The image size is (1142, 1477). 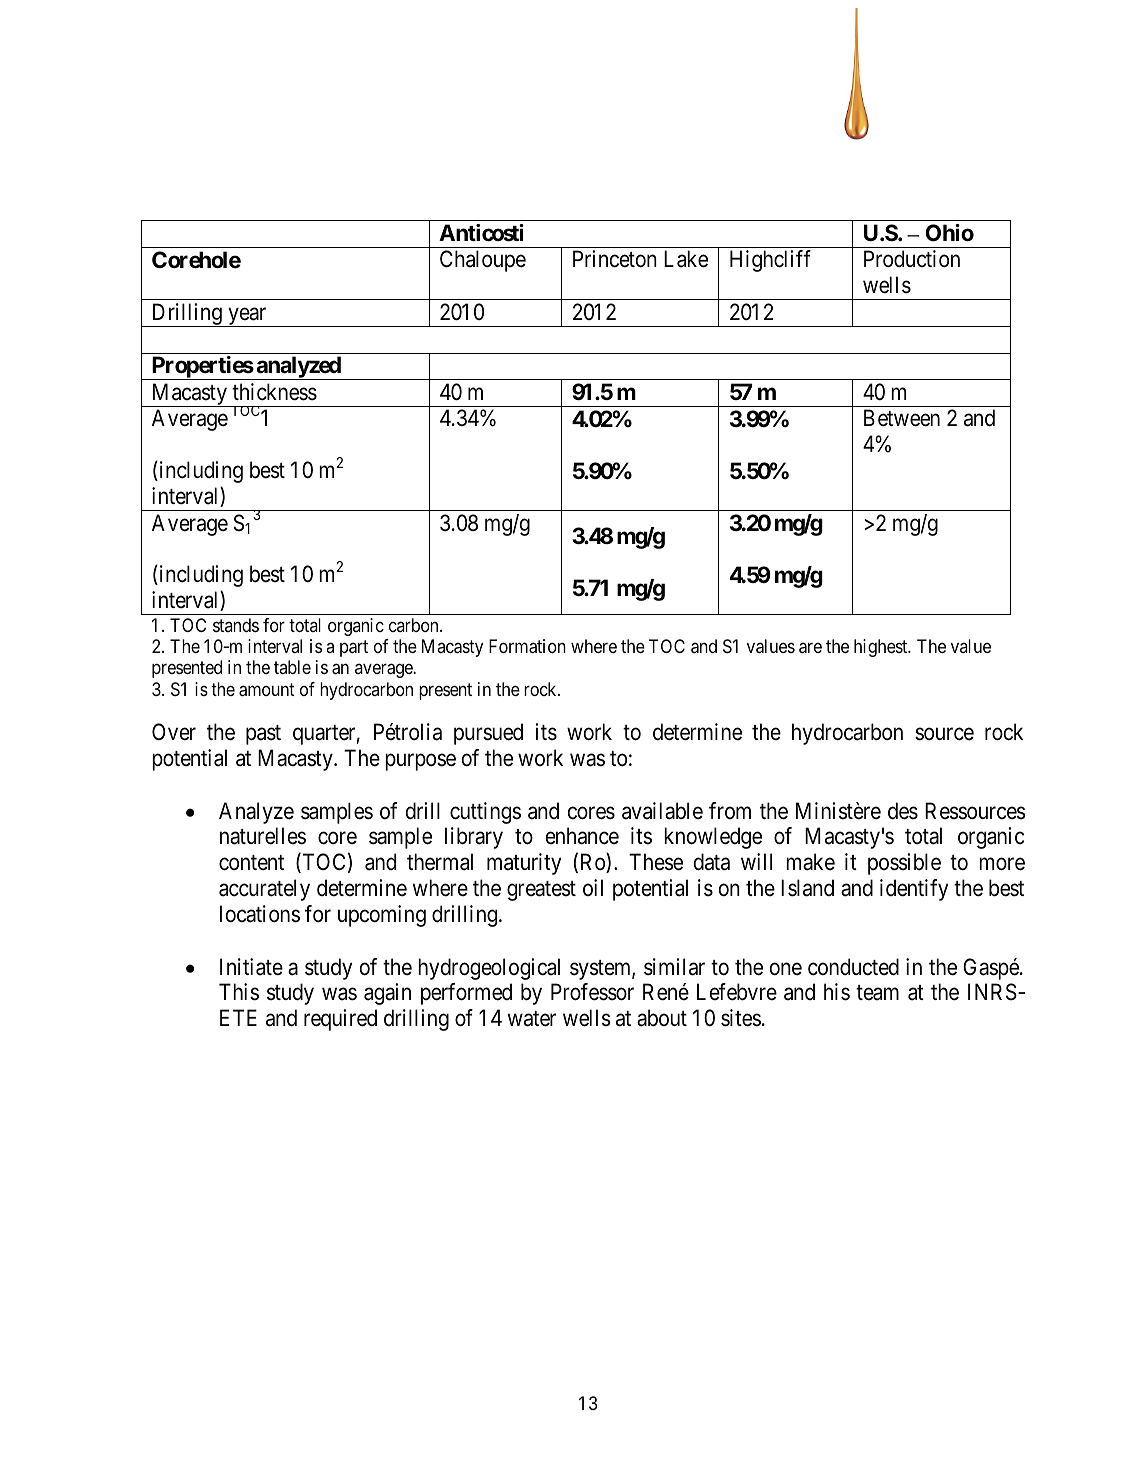 What do you see at coordinates (251, 863) in the screenshot?
I see `content` at bounding box center [251, 863].
